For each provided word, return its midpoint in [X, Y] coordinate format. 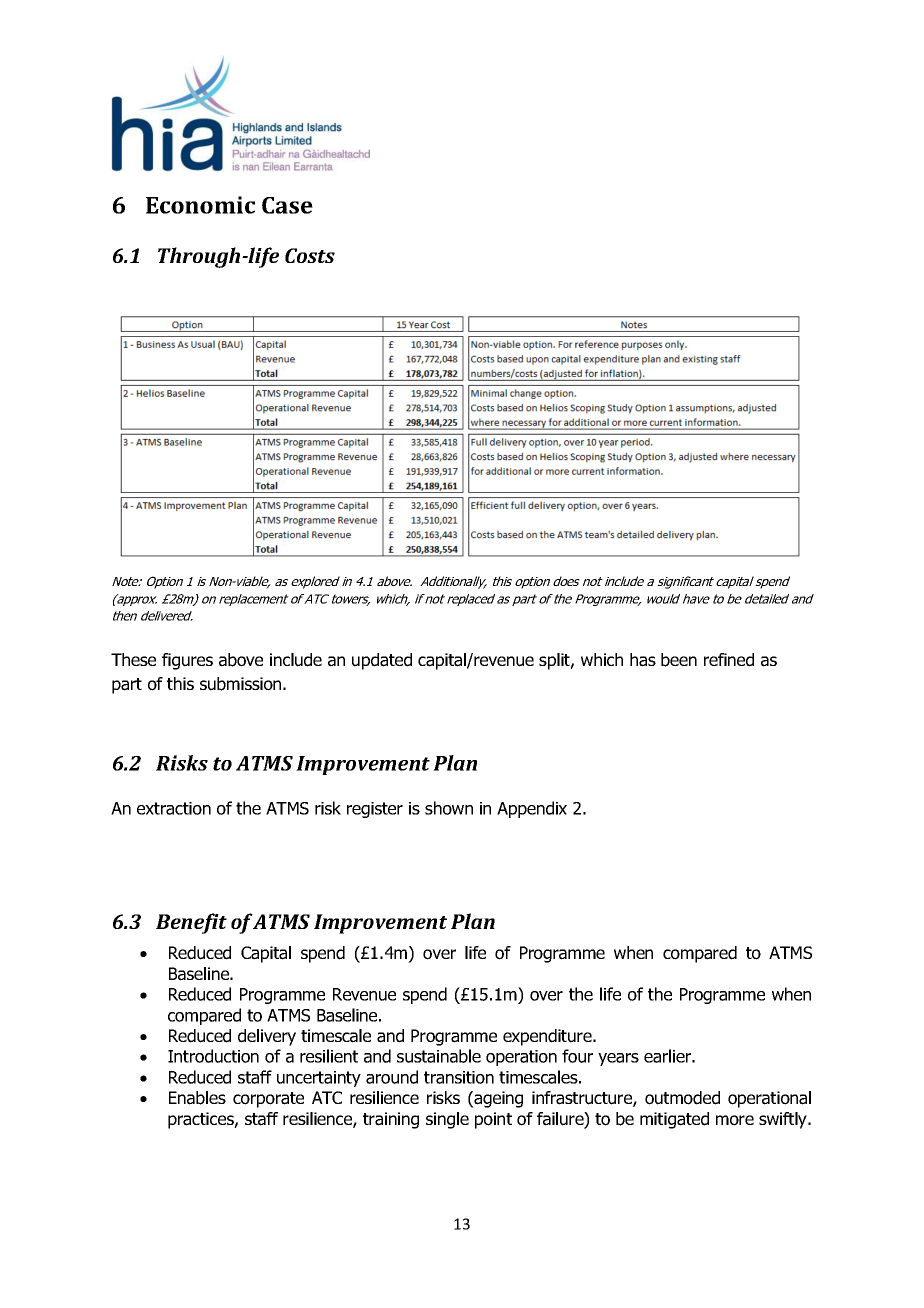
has [643, 660]
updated [382, 661]
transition [459, 1077]
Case [287, 205]
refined [729, 660]
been [679, 660]
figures [187, 661]
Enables [197, 1098]
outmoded [682, 1098]
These [133, 659]
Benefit [191, 923]
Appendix [532, 809]
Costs [310, 255]
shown [449, 808]
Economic [200, 205]
